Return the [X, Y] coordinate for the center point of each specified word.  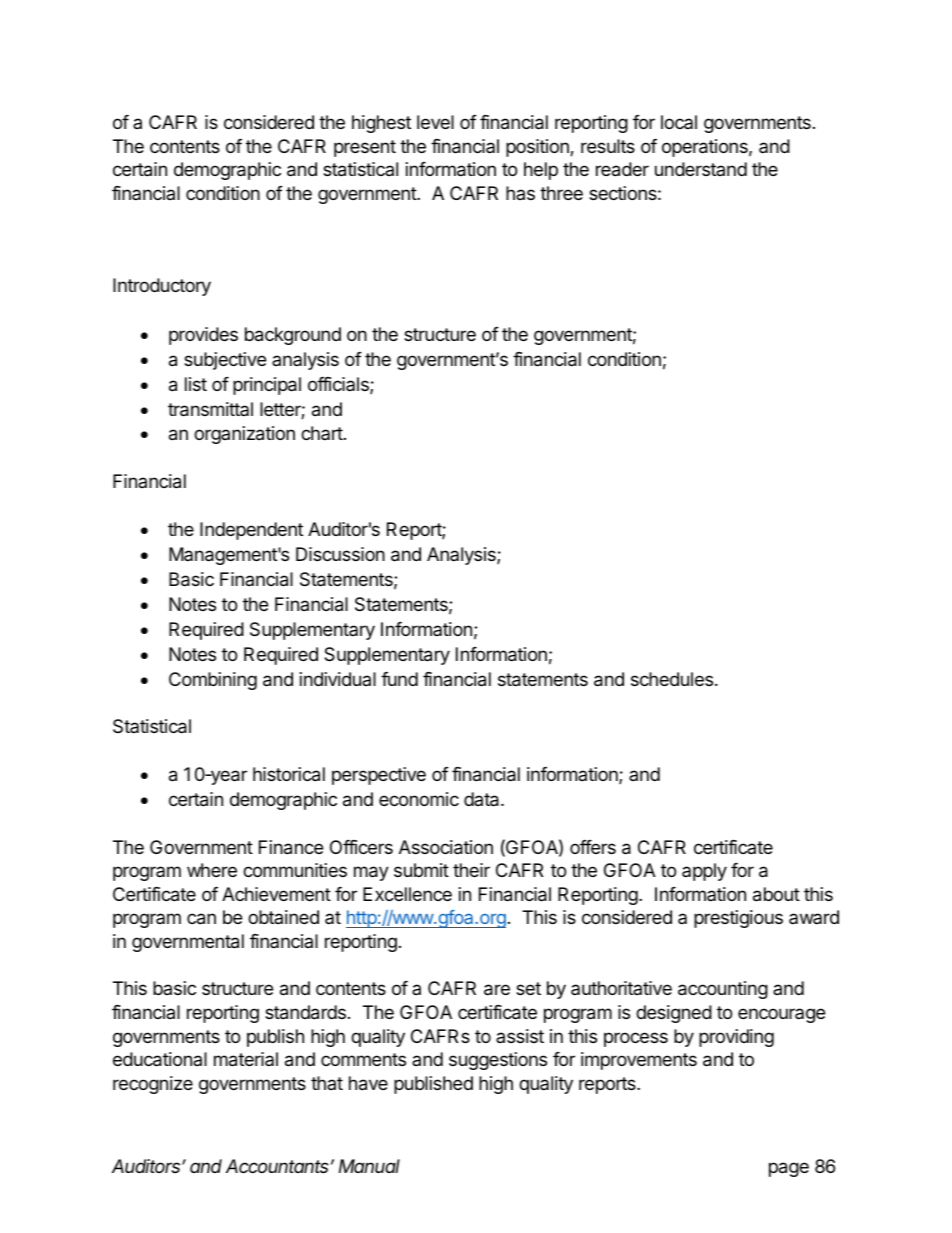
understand [701, 169]
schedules [673, 679]
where [212, 870]
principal [267, 386]
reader [622, 169]
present [365, 148]
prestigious [738, 919]
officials [339, 385]
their [471, 870]
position [538, 148]
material [246, 1059]
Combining [213, 681]
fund [399, 679]
